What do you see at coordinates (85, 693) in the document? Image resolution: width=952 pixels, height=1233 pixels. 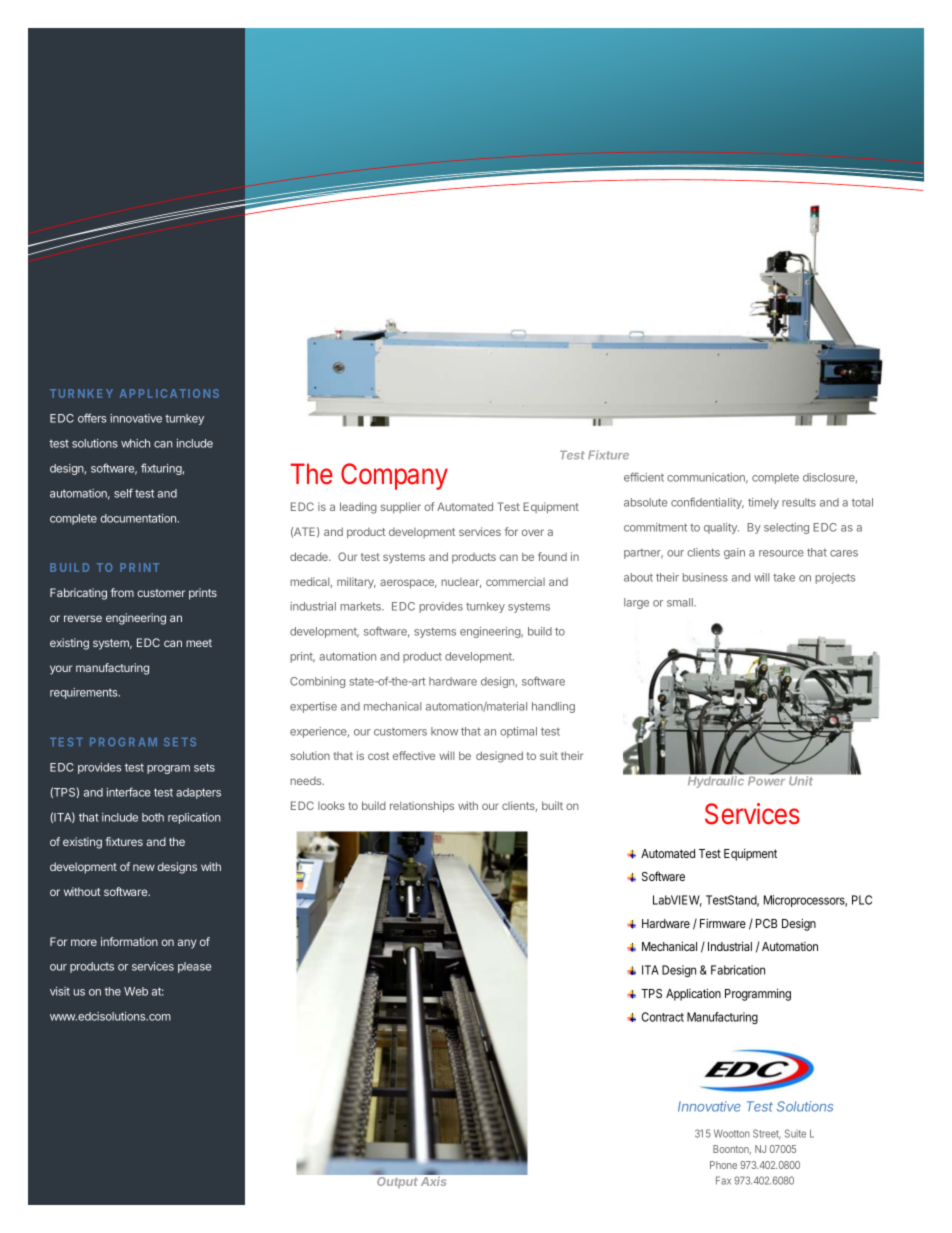 I see `requirements` at bounding box center [85, 693].
